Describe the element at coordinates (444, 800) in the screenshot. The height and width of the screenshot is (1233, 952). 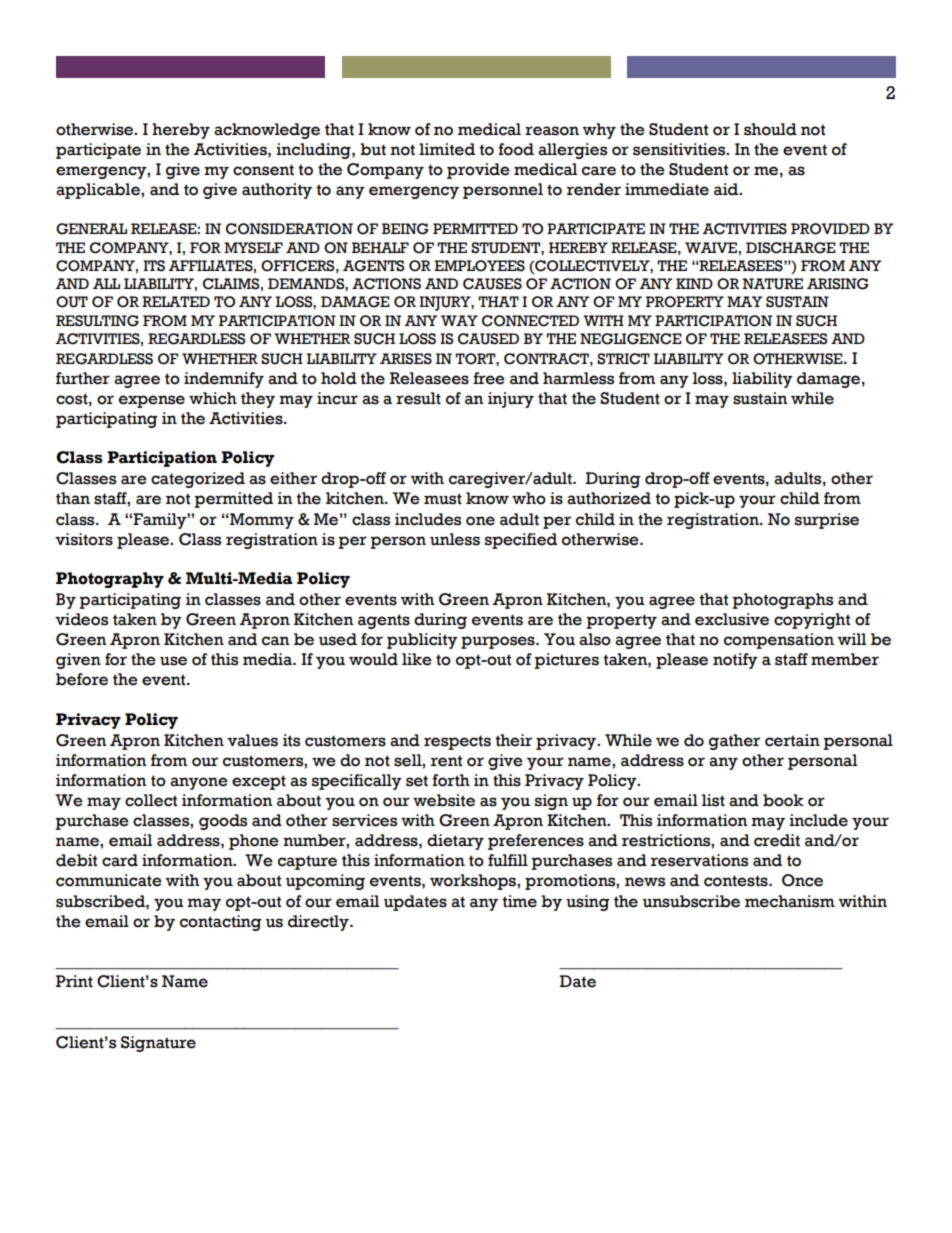
I see `website` at that location.
